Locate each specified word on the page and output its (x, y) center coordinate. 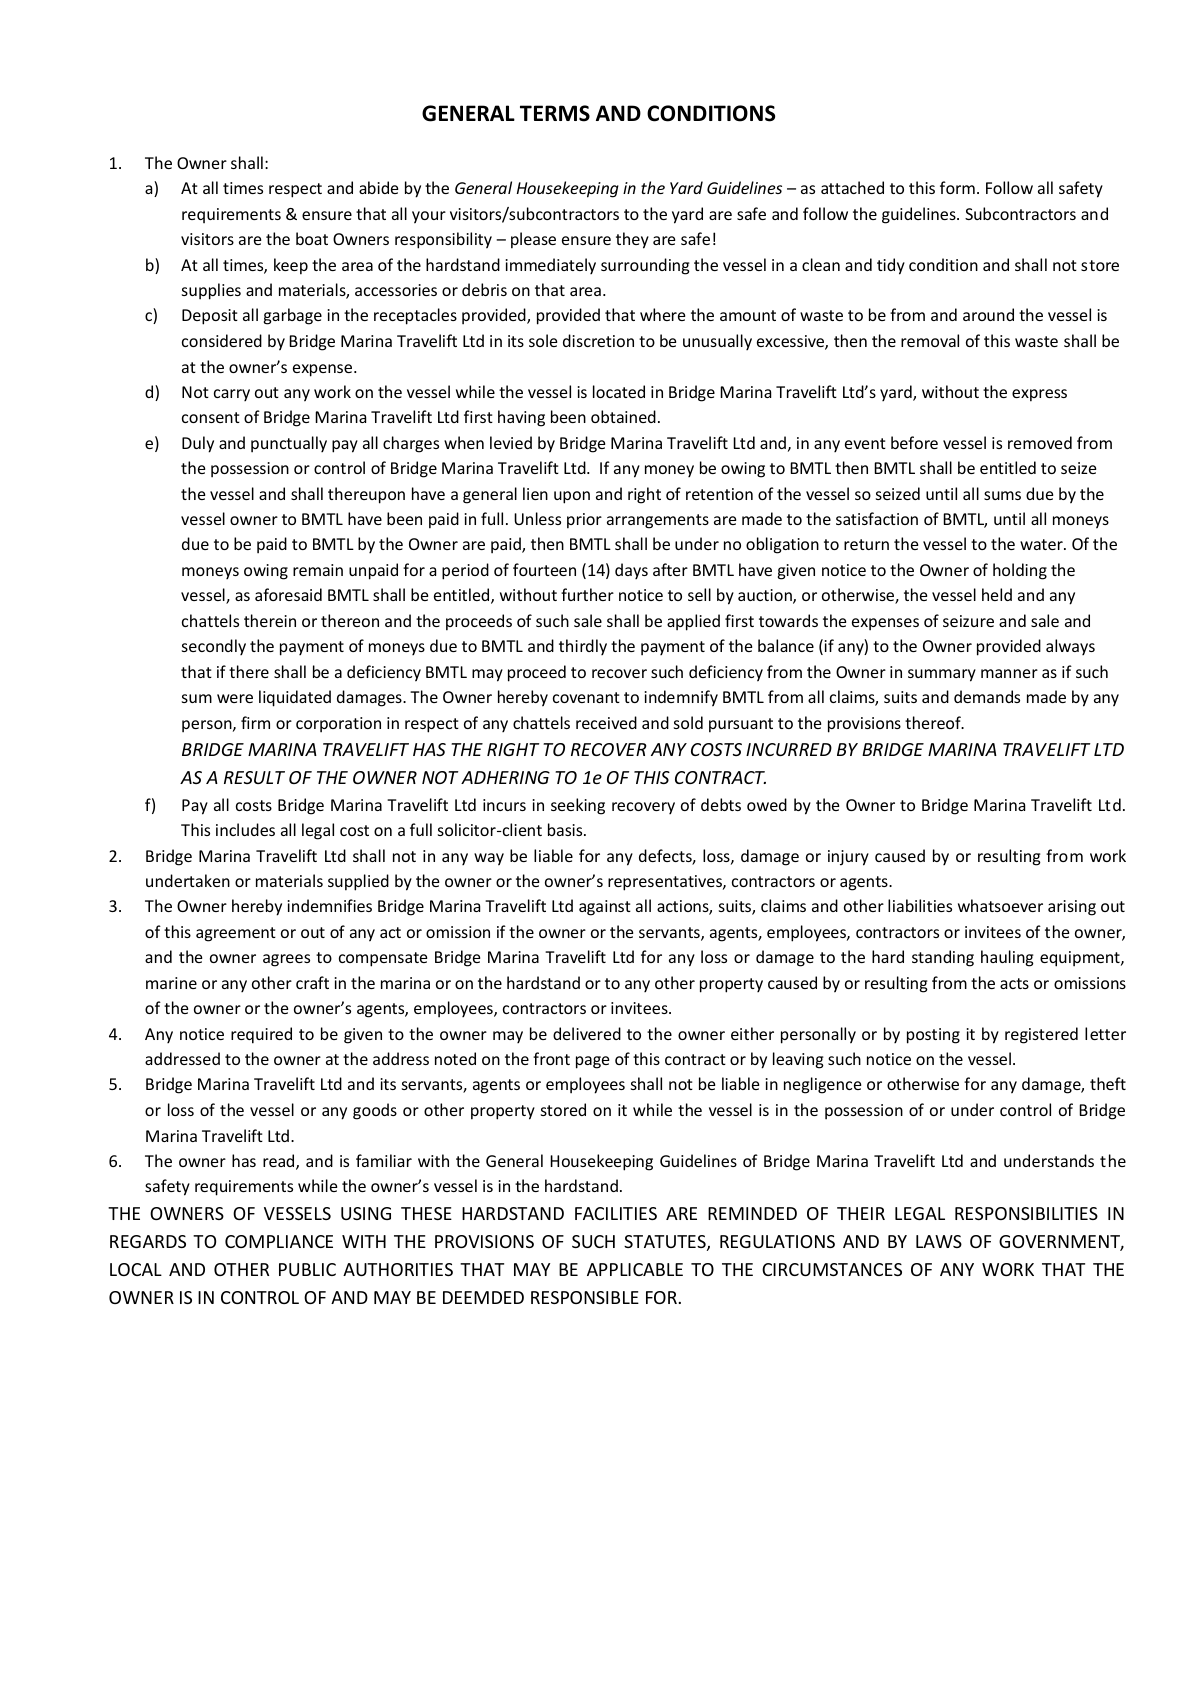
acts (1014, 983)
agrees (286, 960)
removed (1040, 442)
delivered (587, 1033)
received (606, 722)
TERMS (555, 113)
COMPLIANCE (279, 1241)
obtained (623, 416)
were (235, 698)
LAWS (939, 1241)
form (957, 187)
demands (987, 696)
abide (378, 187)
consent (211, 417)
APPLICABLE (635, 1269)
